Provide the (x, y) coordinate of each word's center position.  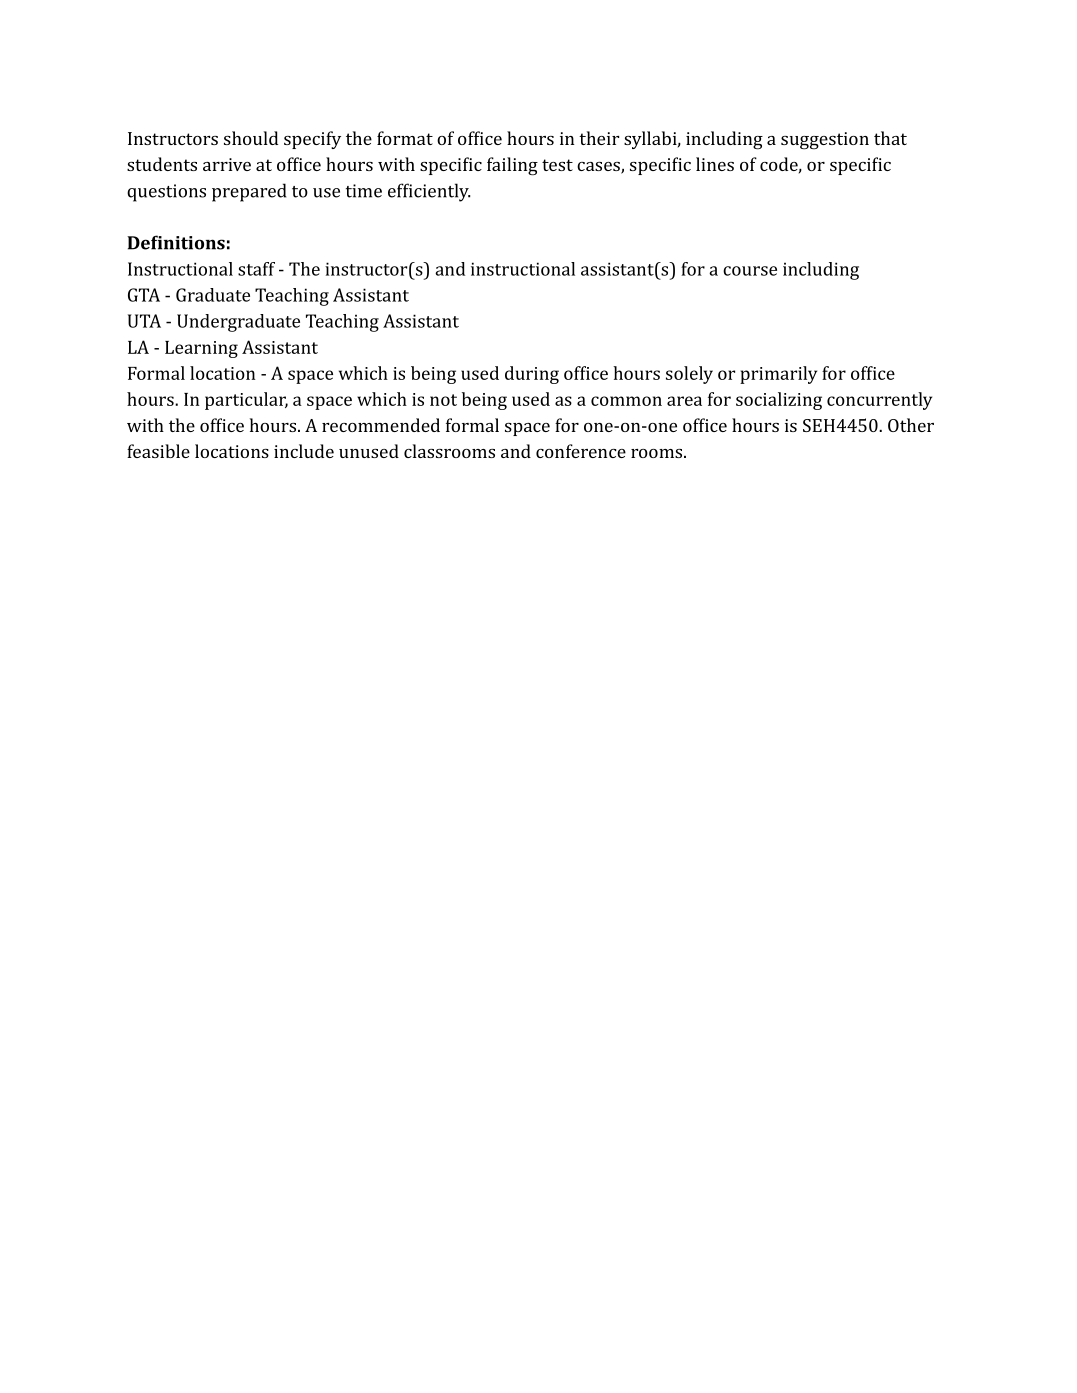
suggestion (825, 141)
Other (911, 425)
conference (581, 451)
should (251, 138)
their (599, 138)
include (304, 451)
